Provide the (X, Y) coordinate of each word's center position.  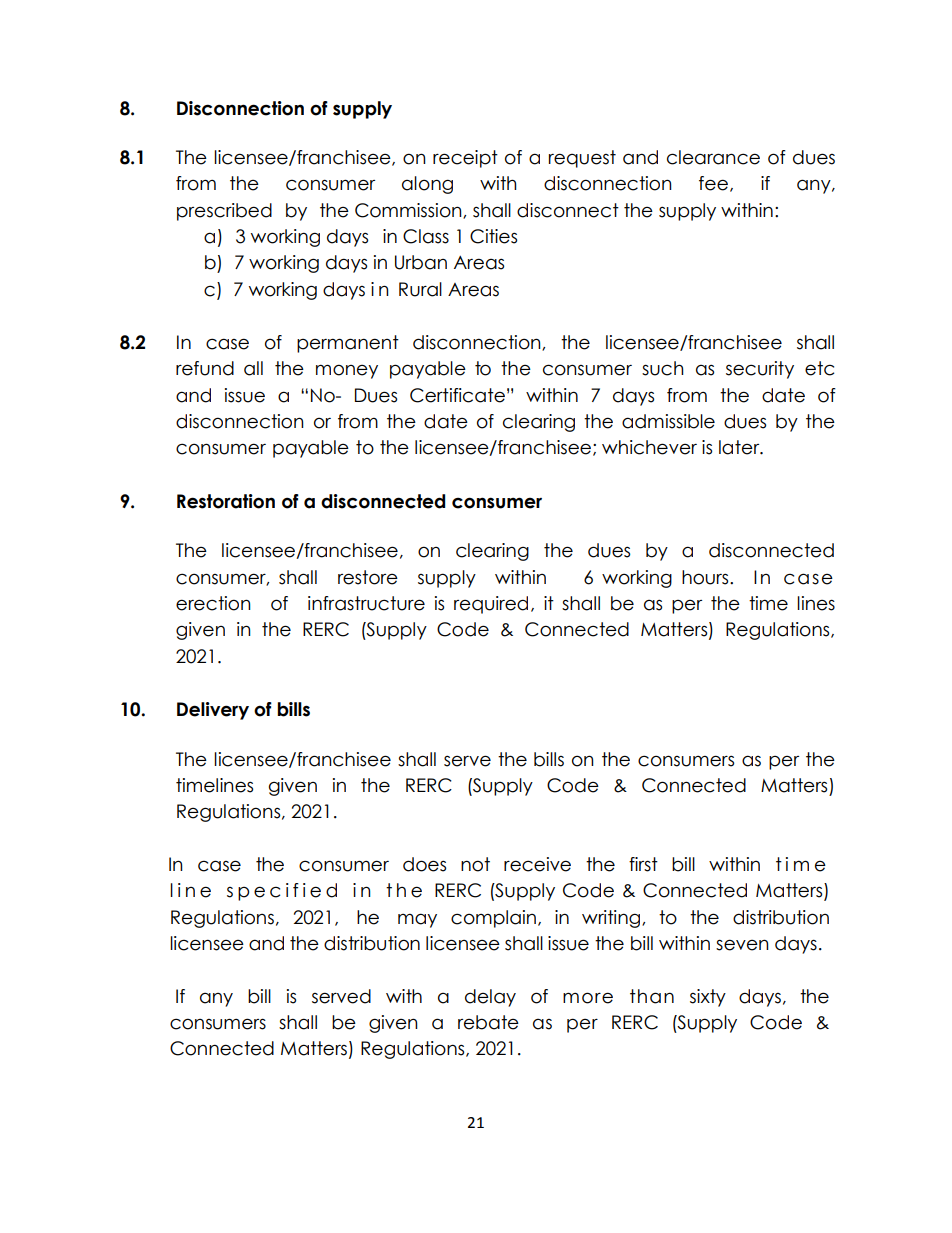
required (491, 605)
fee (713, 183)
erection (213, 603)
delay (490, 998)
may (417, 920)
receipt (465, 159)
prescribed (224, 212)
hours (706, 577)
